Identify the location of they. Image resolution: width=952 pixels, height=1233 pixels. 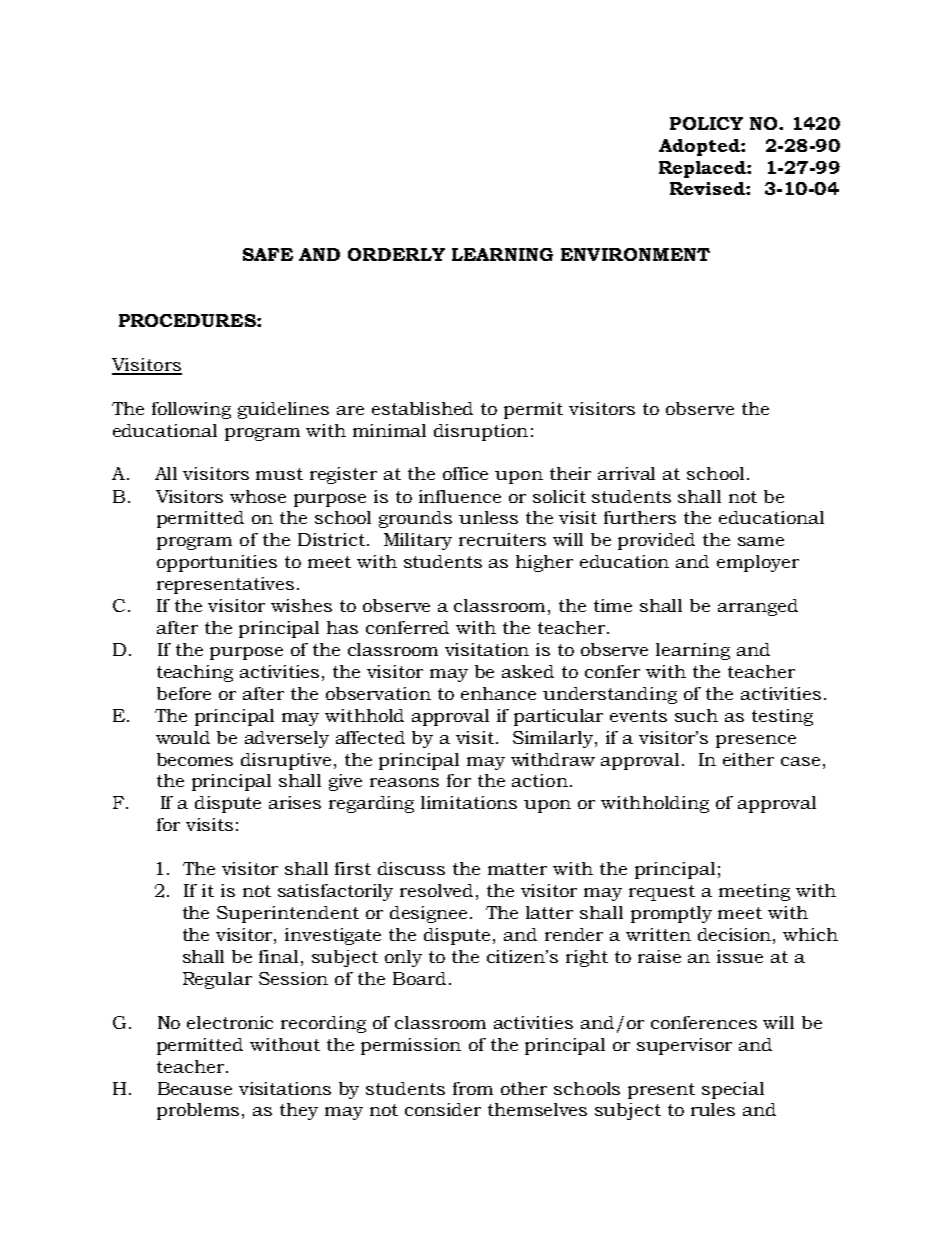
(299, 1111).
